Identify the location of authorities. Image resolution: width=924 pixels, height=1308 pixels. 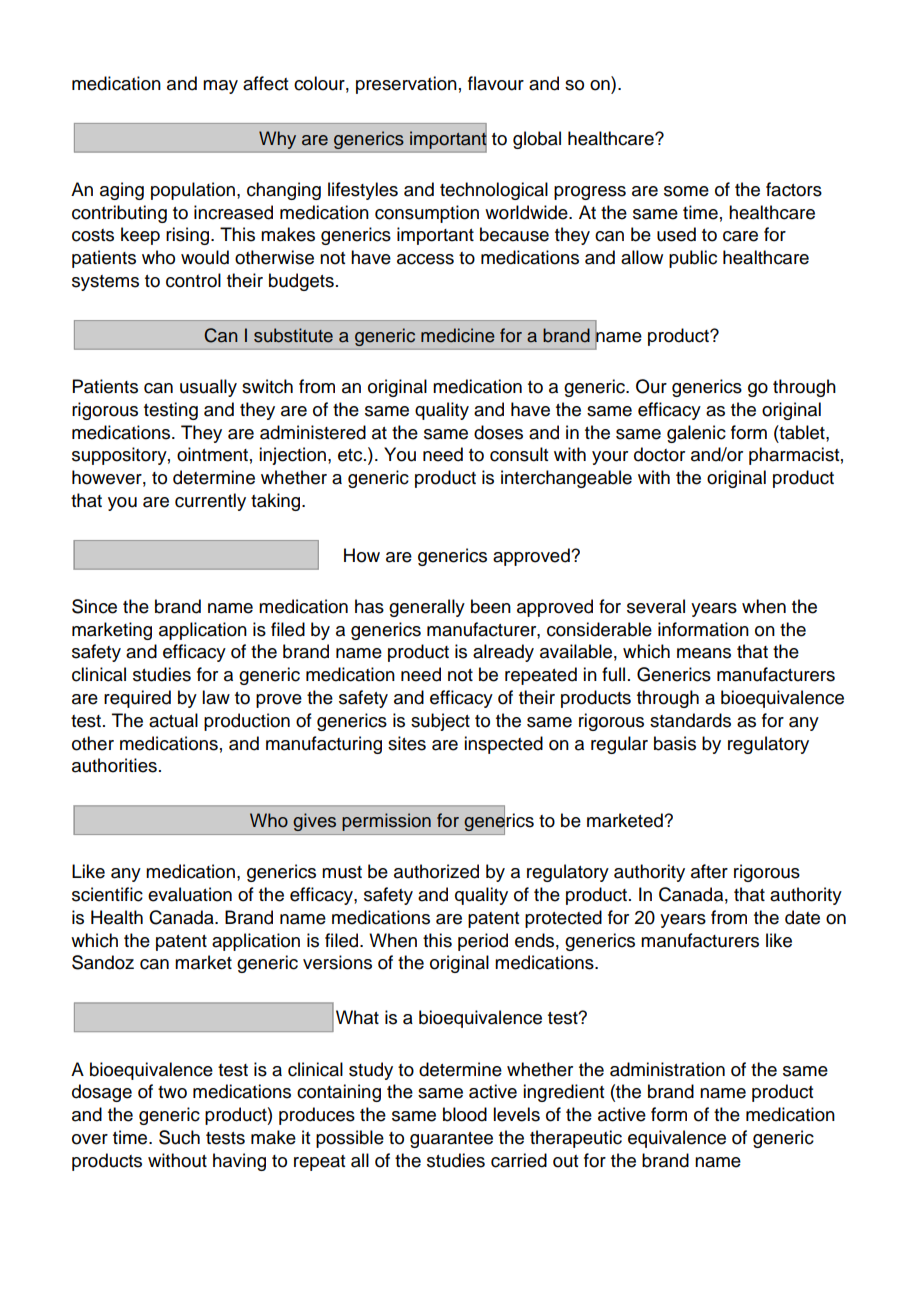
(114, 765).
